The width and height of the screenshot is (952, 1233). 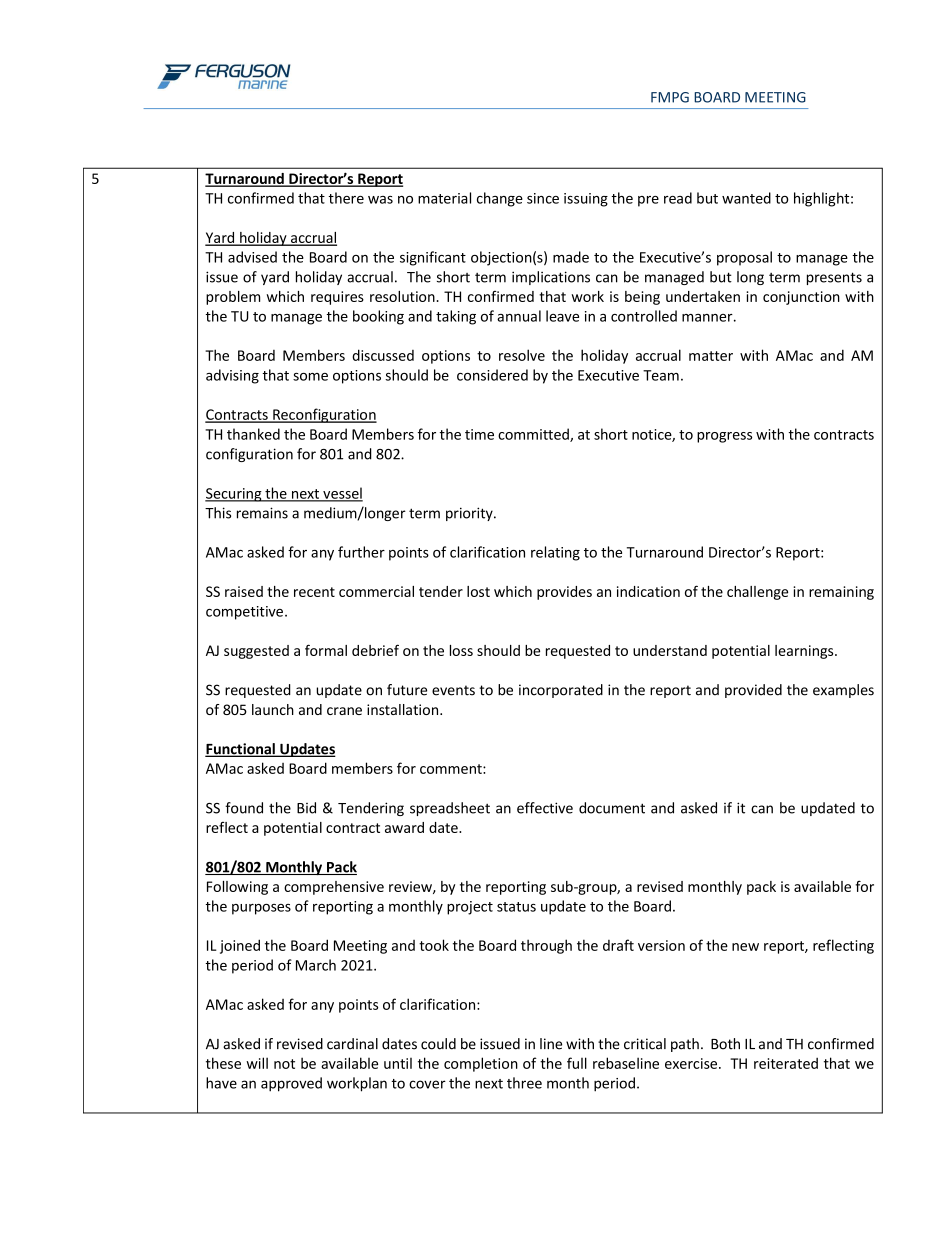 I want to click on wanted, so click(x=746, y=198).
